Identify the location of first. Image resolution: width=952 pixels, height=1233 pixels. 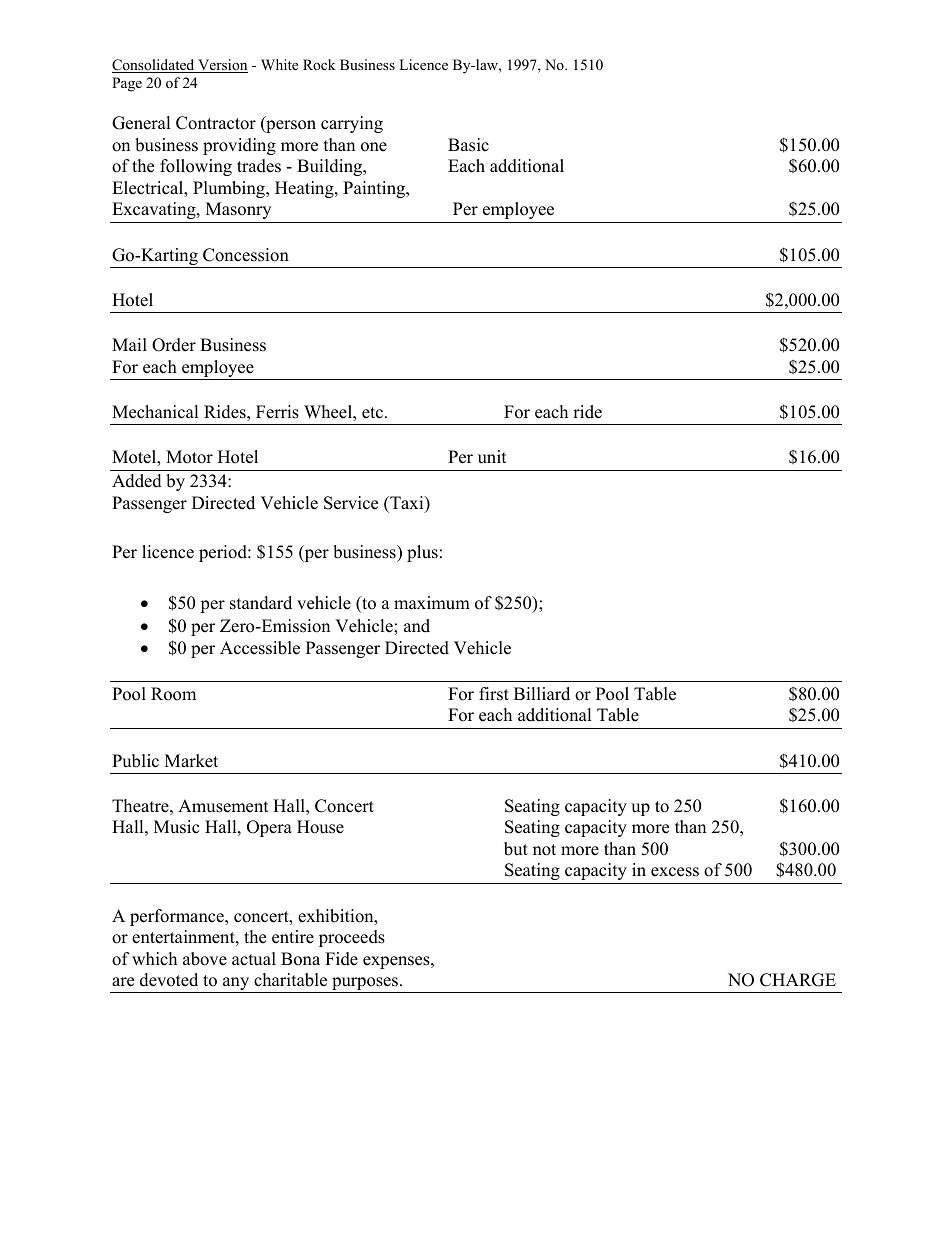
(494, 694).
